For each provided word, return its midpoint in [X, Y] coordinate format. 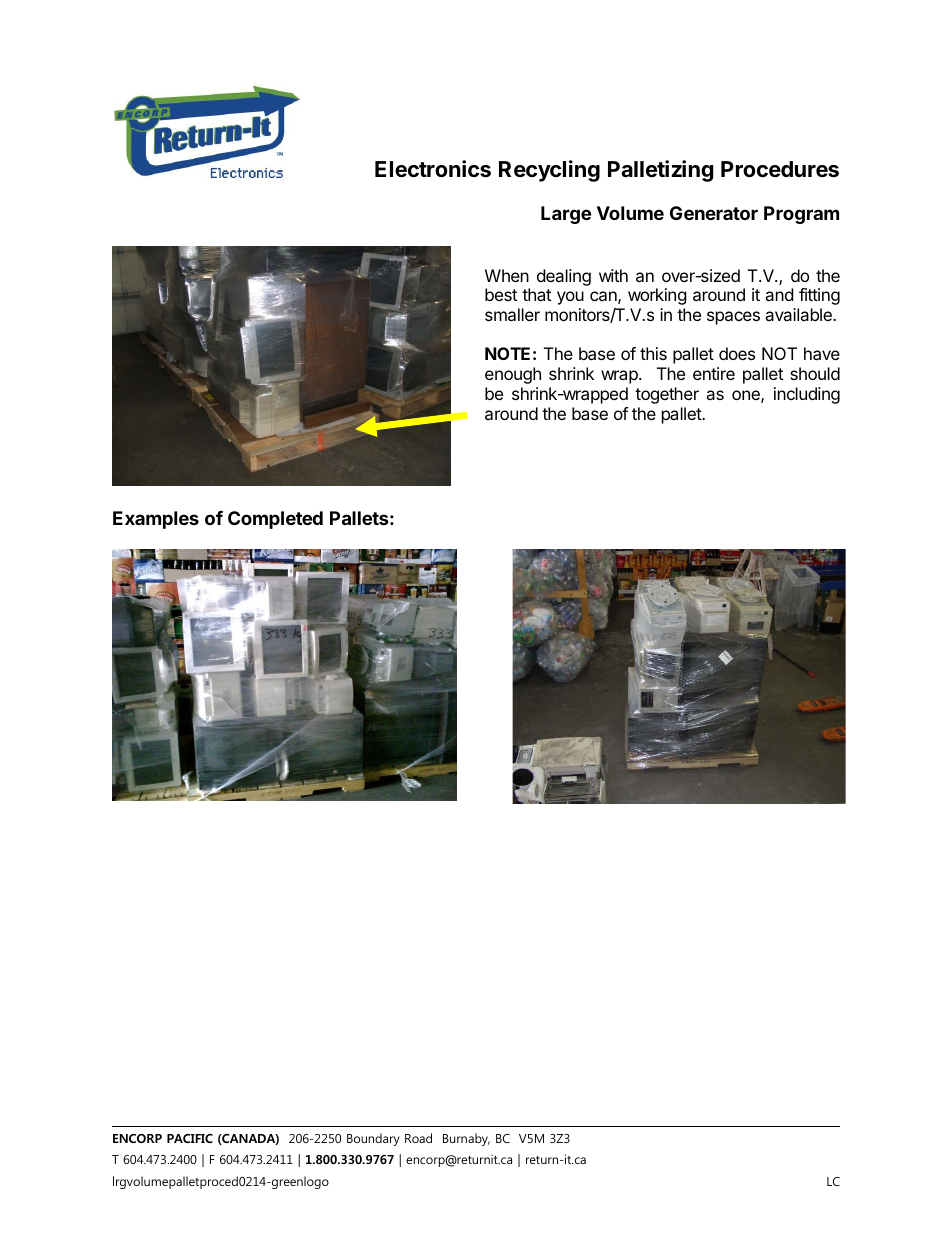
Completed [275, 520]
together [667, 395]
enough [513, 375]
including [807, 395]
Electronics [433, 169]
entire [714, 373]
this [653, 353]
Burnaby [466, 1139]
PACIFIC [190, 1138]
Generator [714, 213]
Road [418, 1138]
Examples [156, 520]
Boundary [373, 1139]
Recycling [549, 171]
